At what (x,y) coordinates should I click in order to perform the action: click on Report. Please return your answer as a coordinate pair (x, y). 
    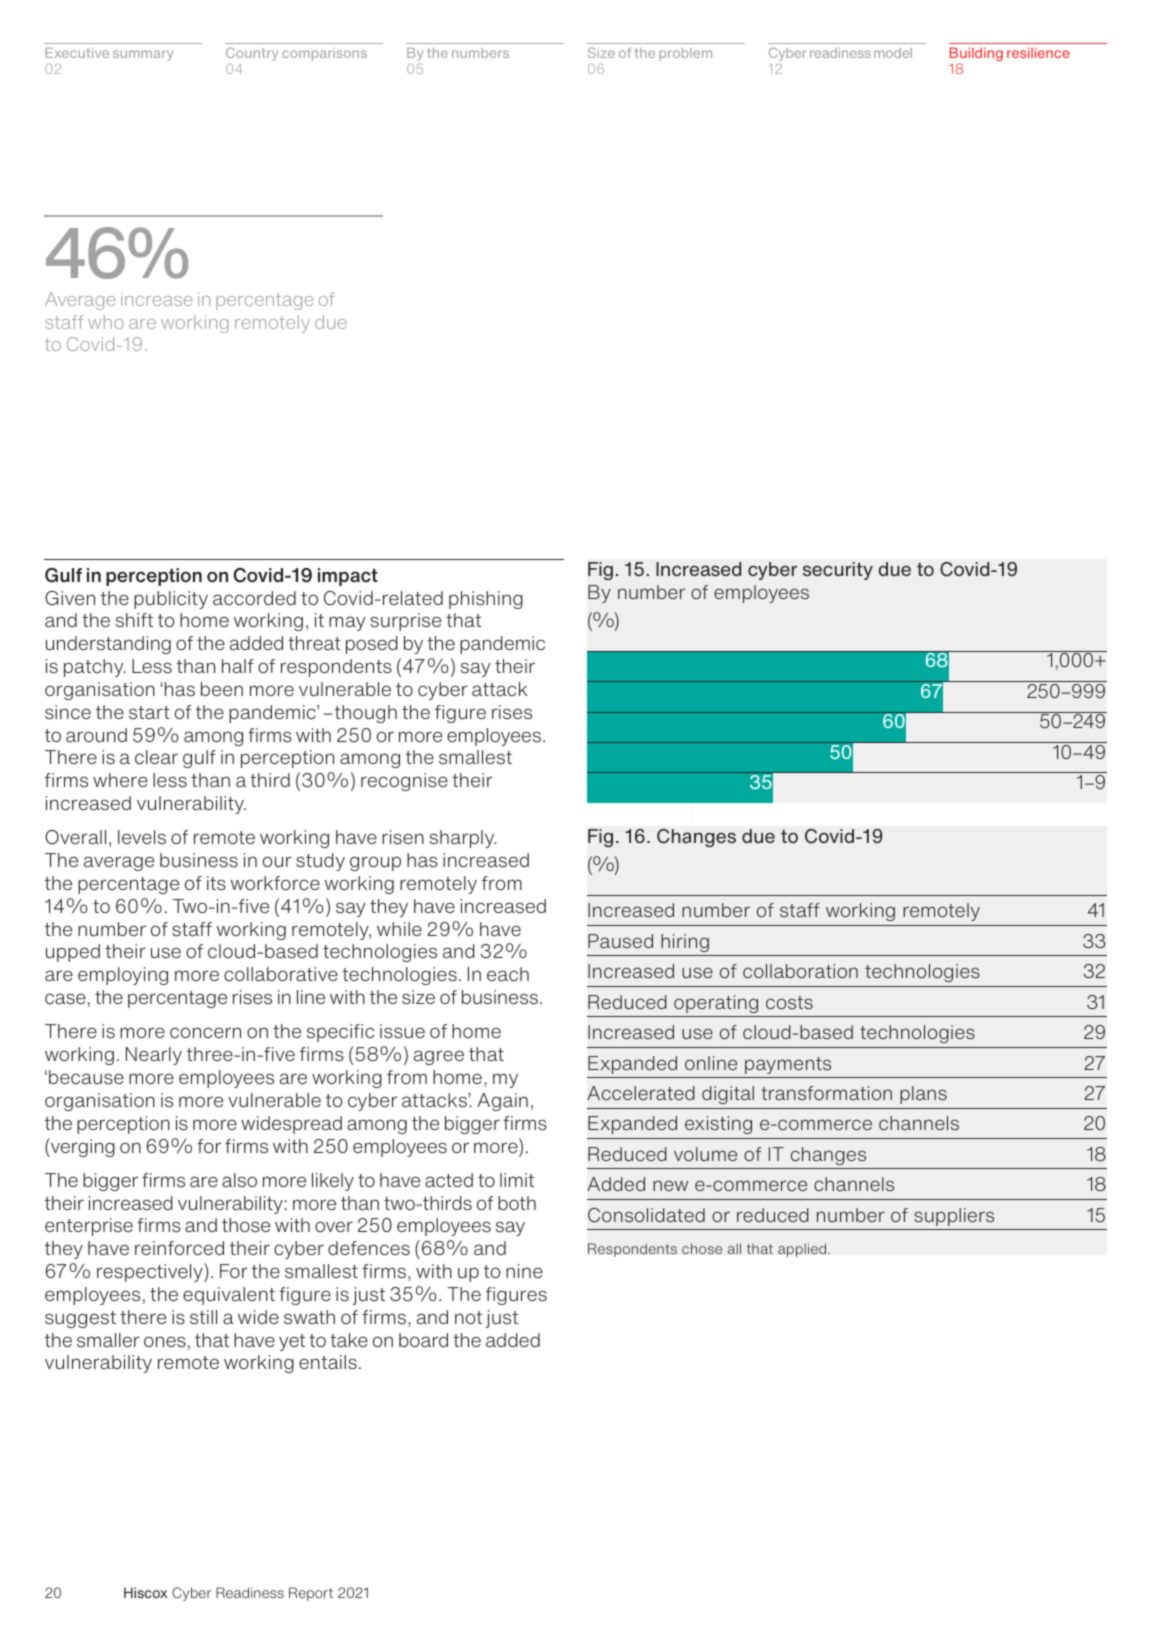
    Looking at the image, I should click on (311, 1594).
